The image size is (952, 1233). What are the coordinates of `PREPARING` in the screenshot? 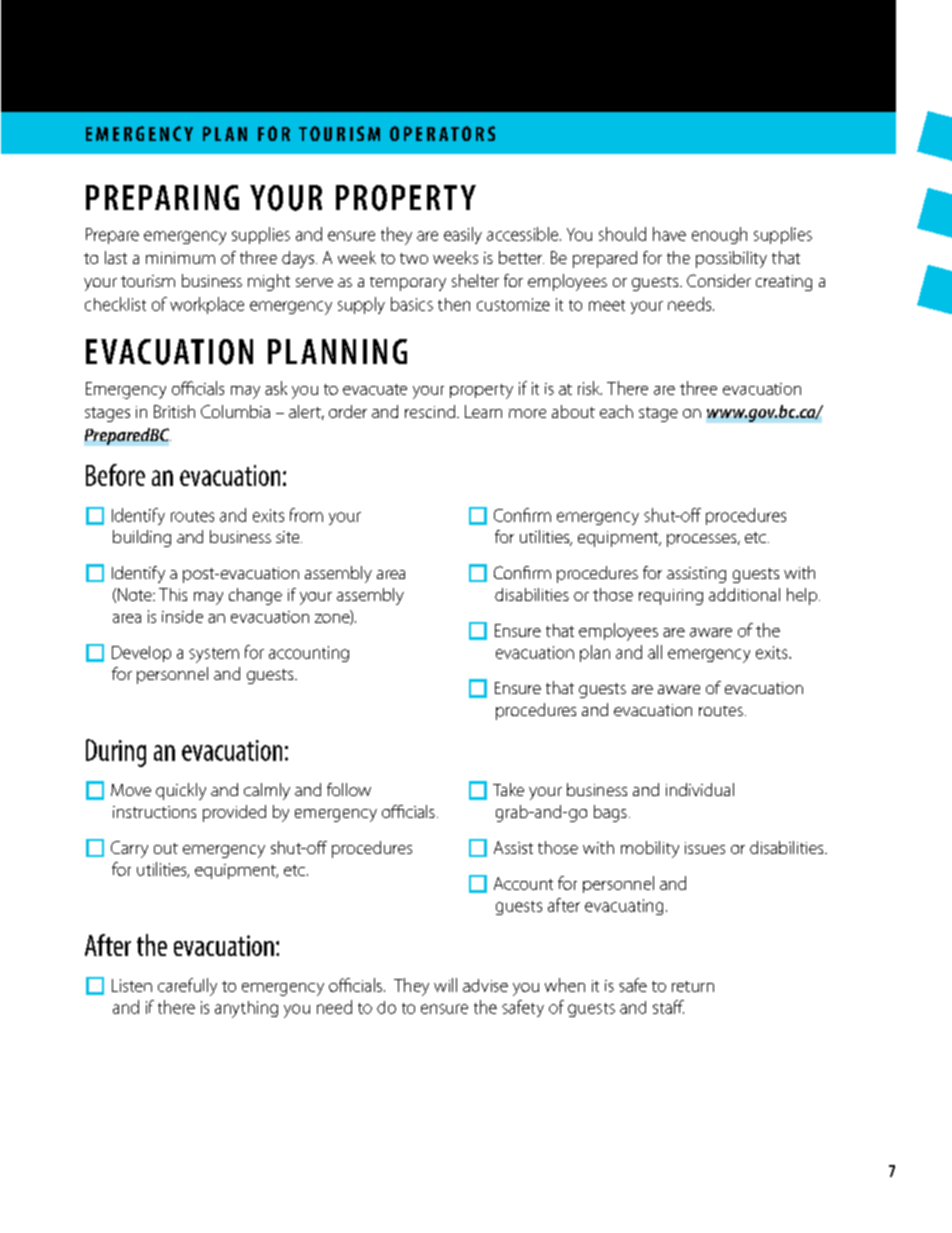 It's located at (162, 197).
